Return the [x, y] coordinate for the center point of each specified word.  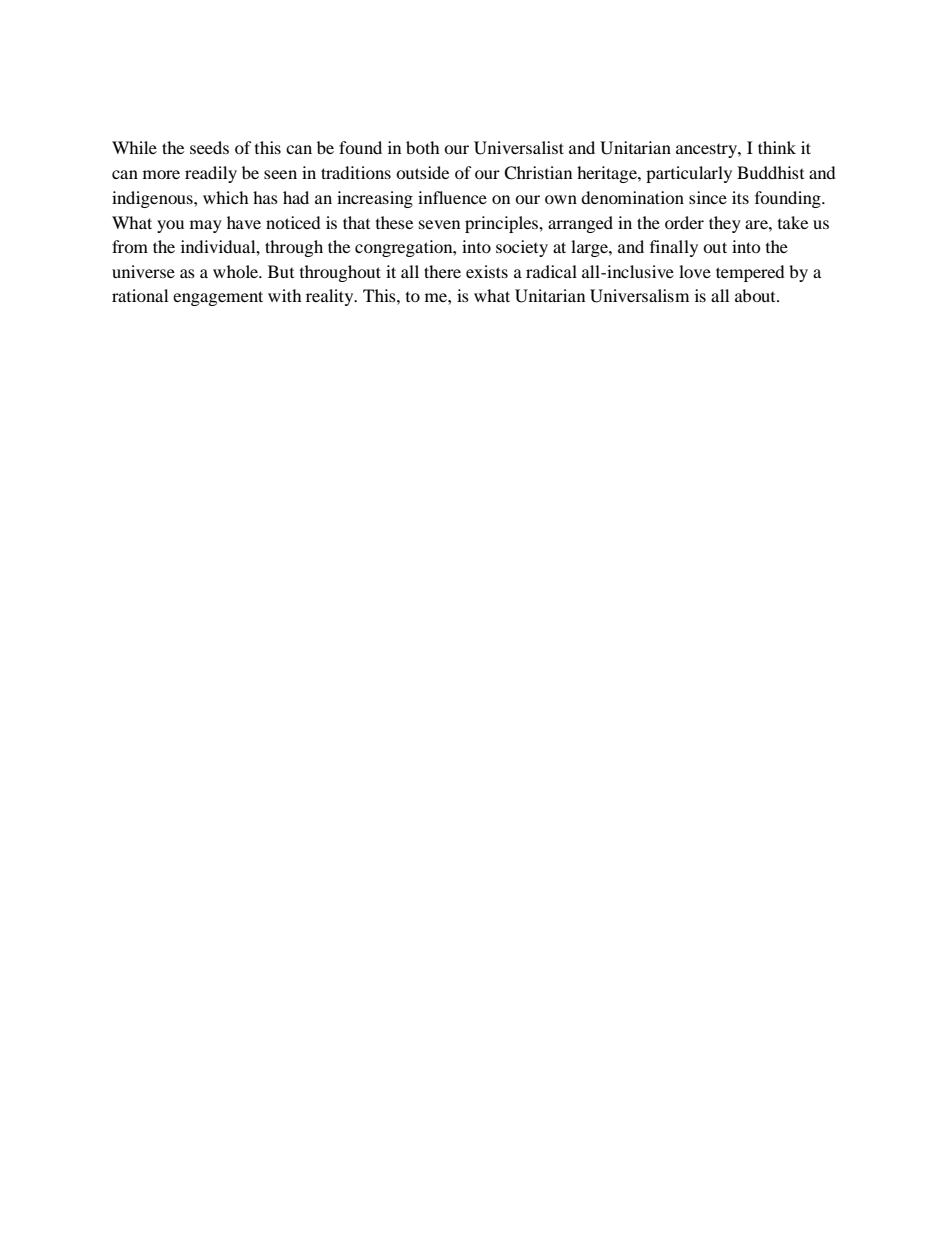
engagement [218, 298]
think [777, 147]
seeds [209, 147]
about [756, 295]
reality [331, 297]
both [423, 147]
